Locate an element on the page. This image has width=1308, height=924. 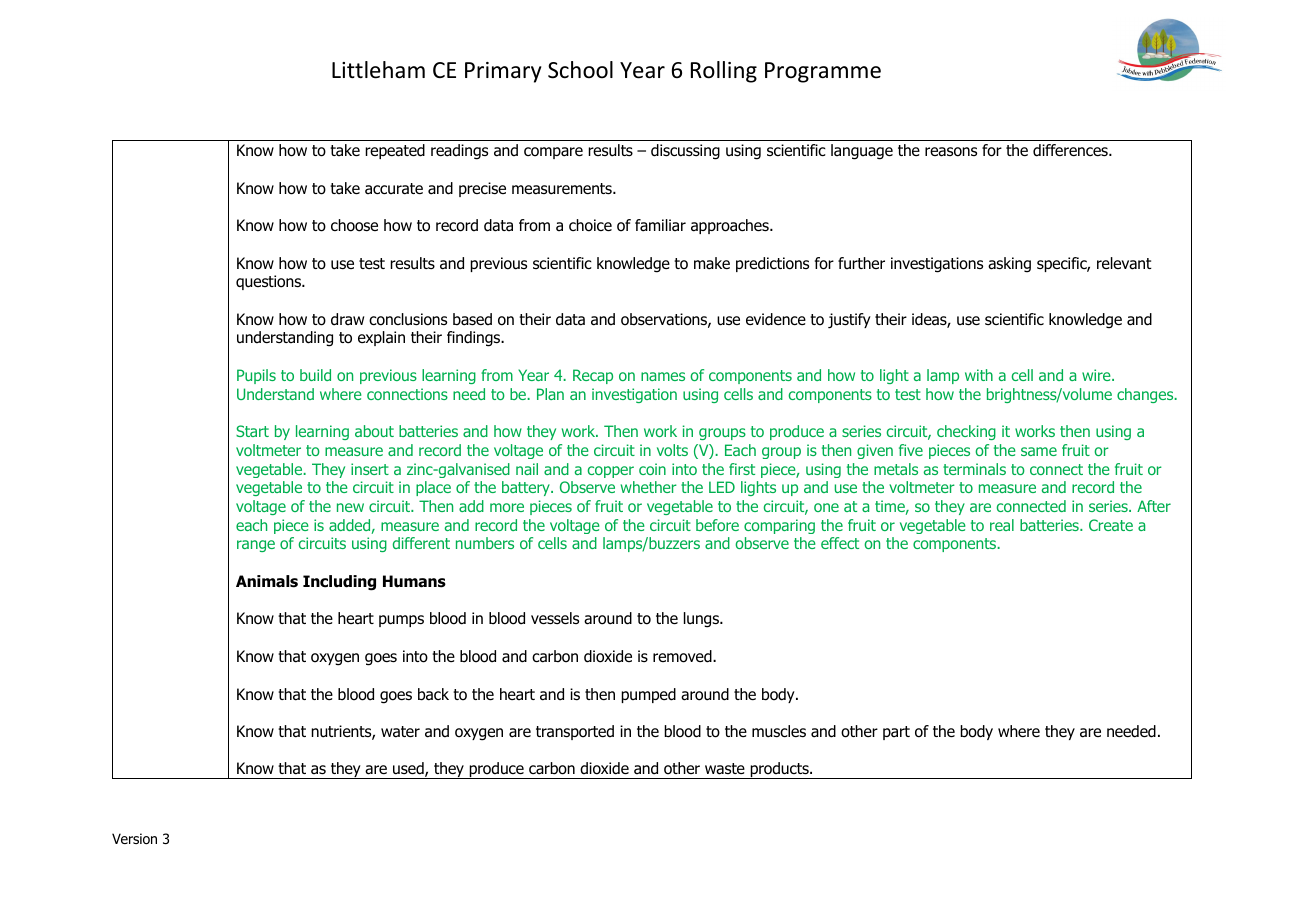
School is located at coordinates (580, 70).
